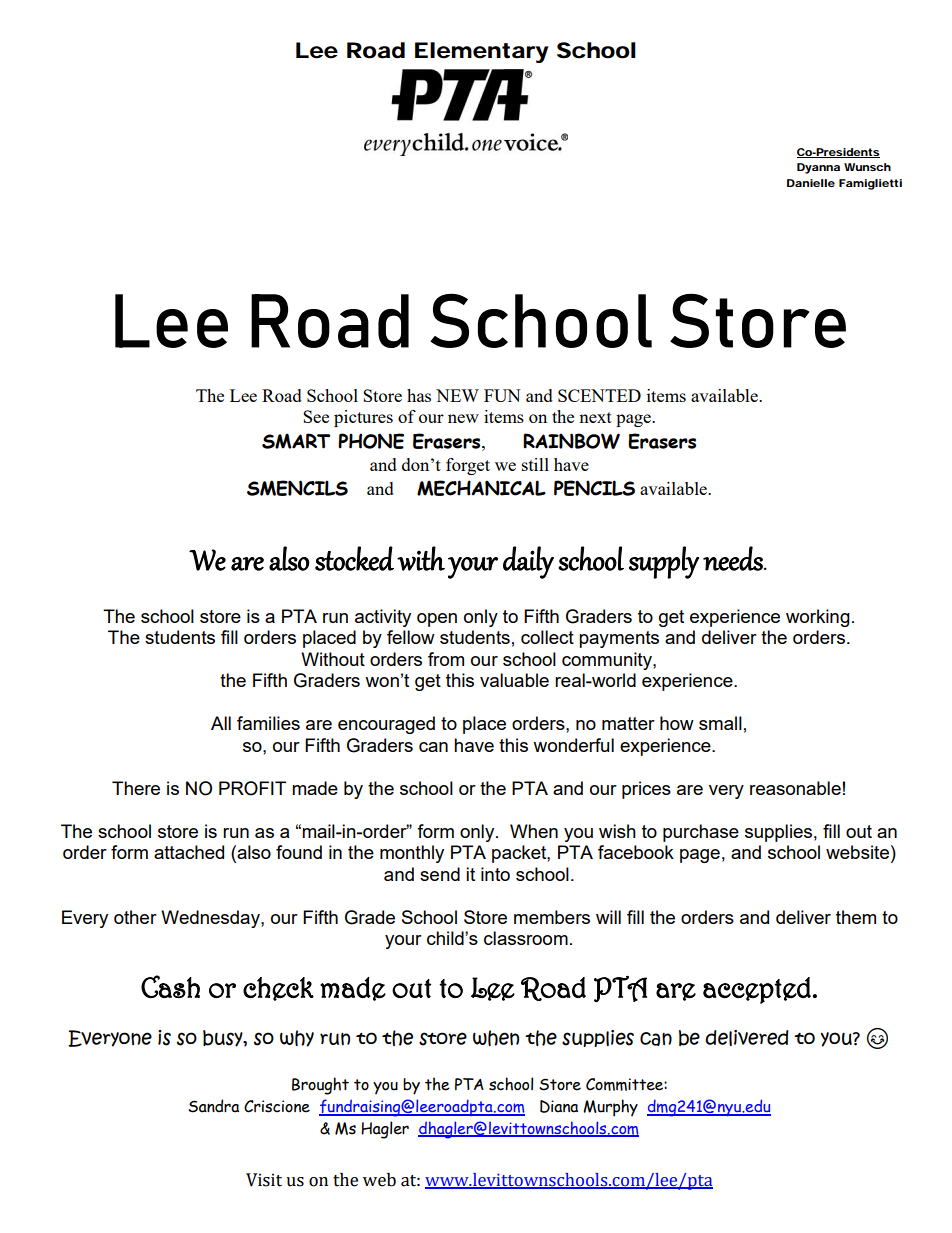 The height and width of the screenshot is (1233, 952). I want to click on Danielle, so click(811, 183).
